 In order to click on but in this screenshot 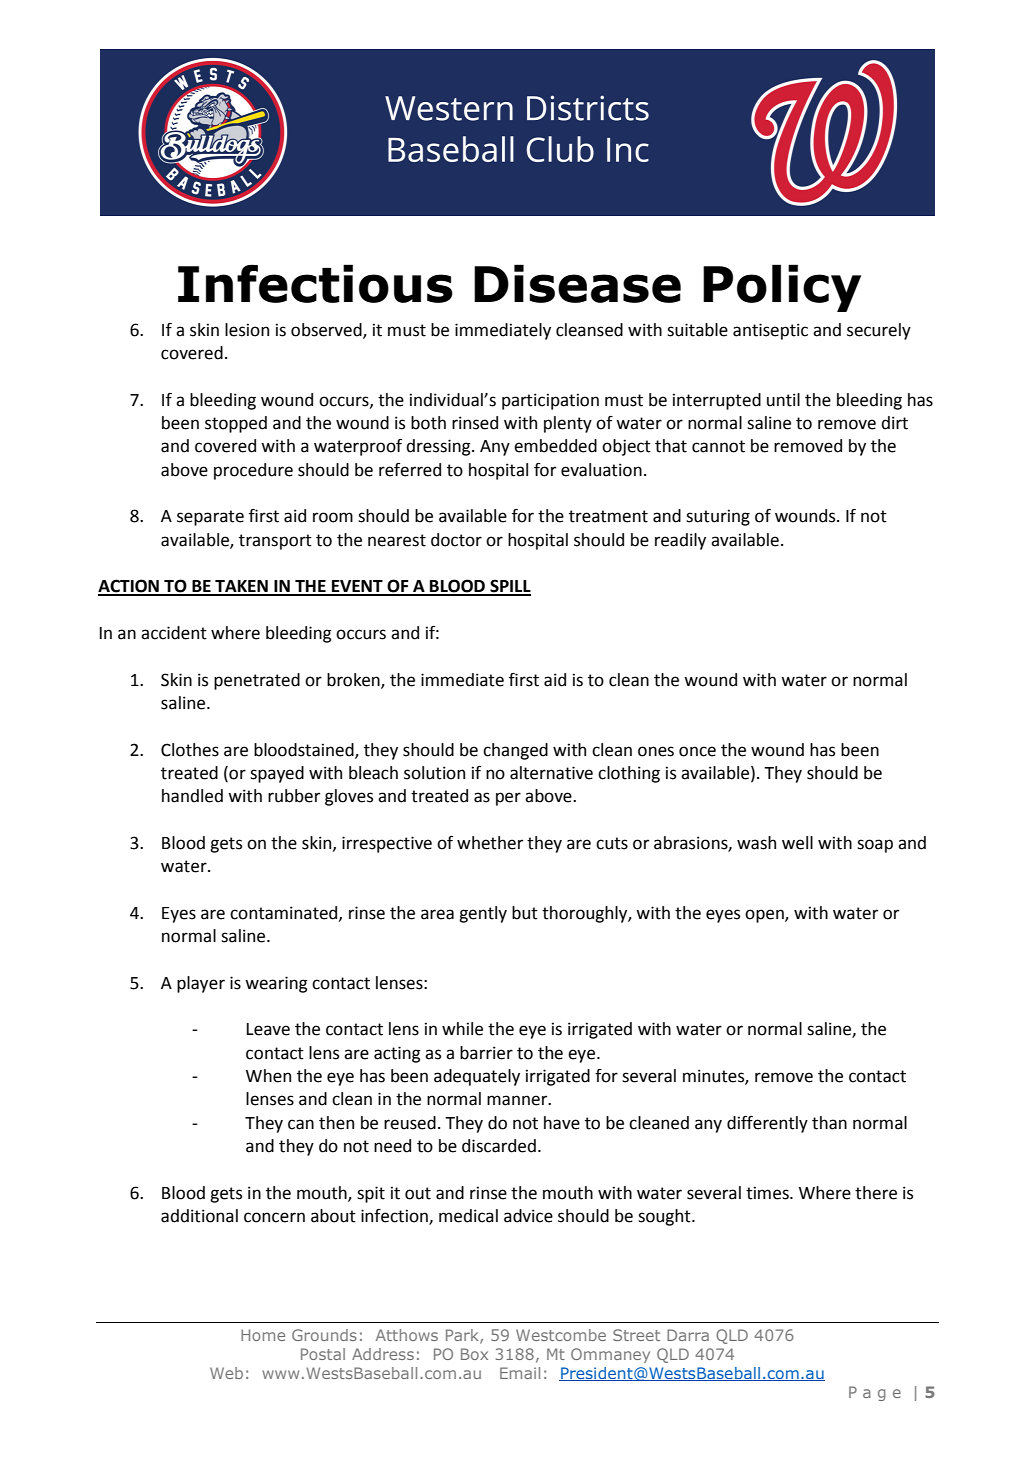, I will do `click(525, 913)`.
